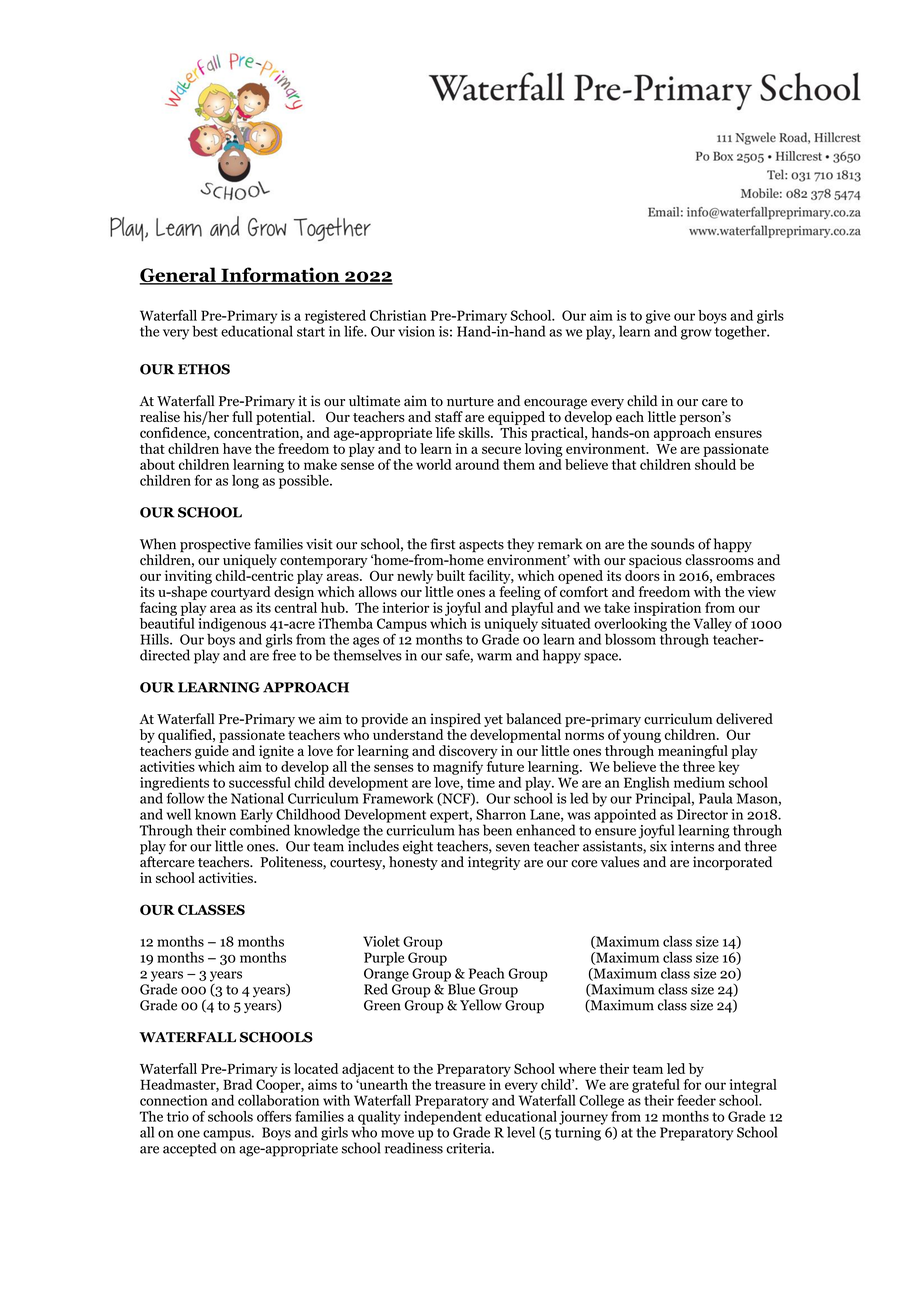 This page has width=924, height=1309. I want to click on give, so click(658, 317).
